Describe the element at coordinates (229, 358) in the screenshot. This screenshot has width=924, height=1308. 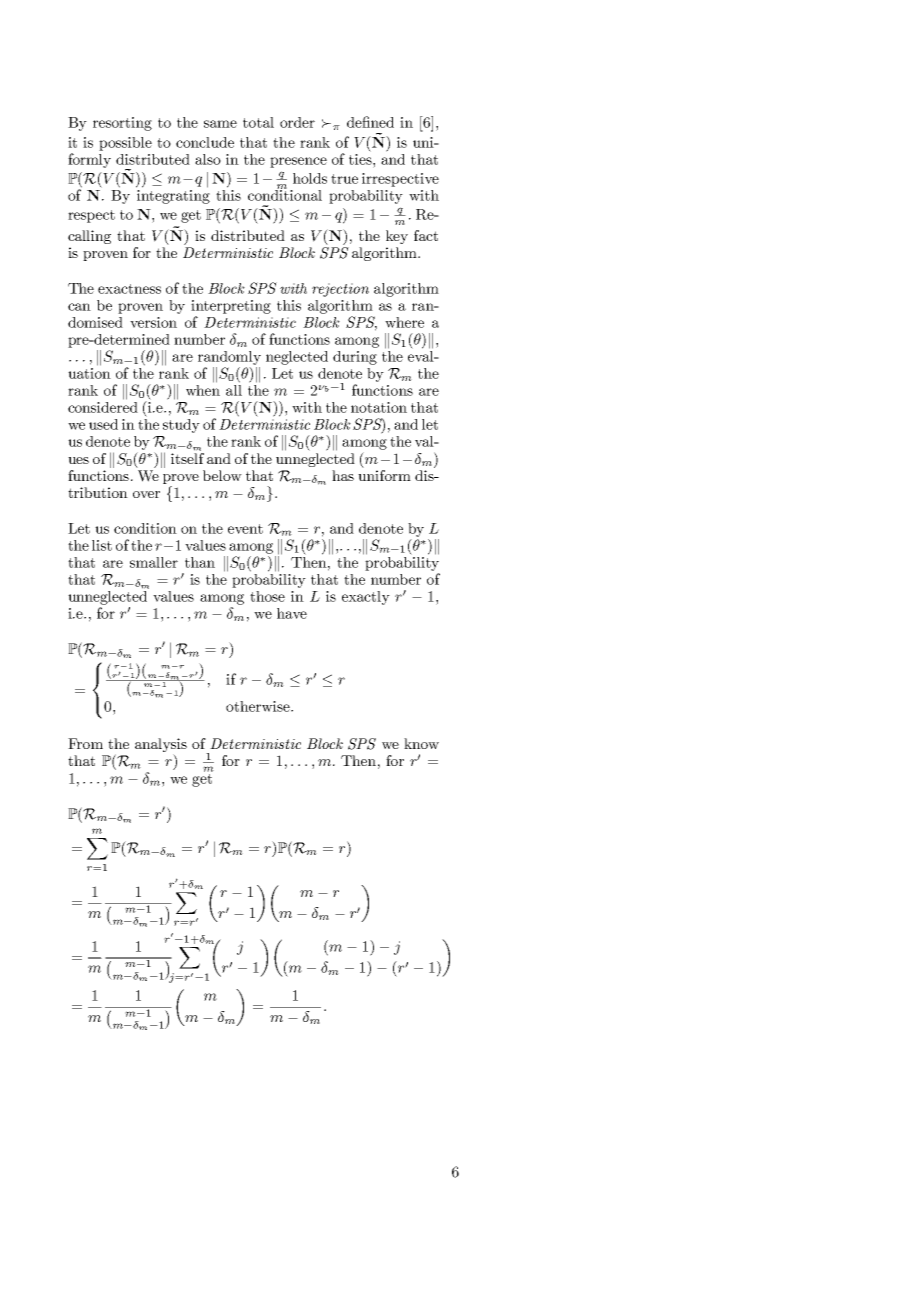
I see `randomly` at that location.
